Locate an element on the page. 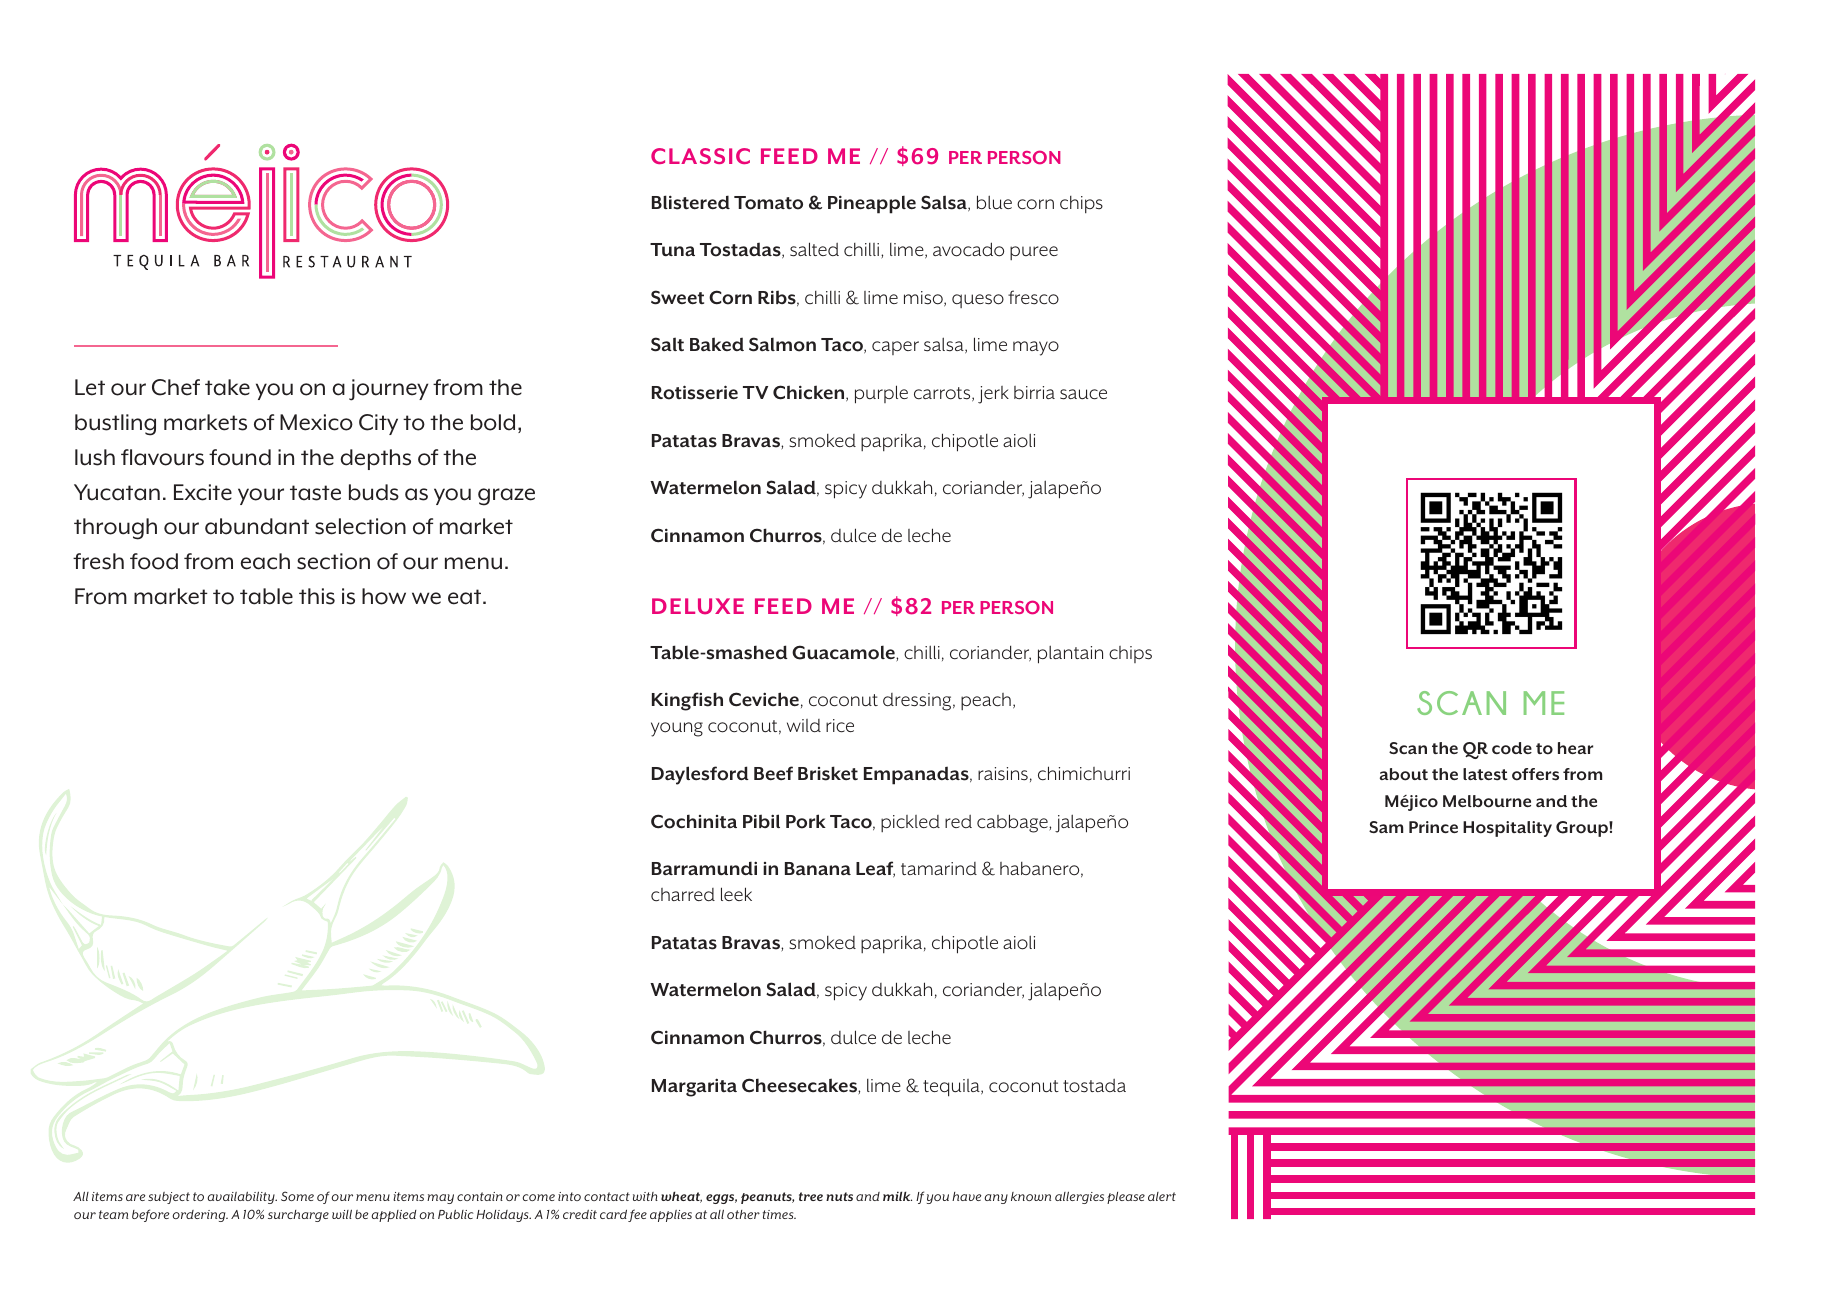  purple is located at coordinates (881, 394).
